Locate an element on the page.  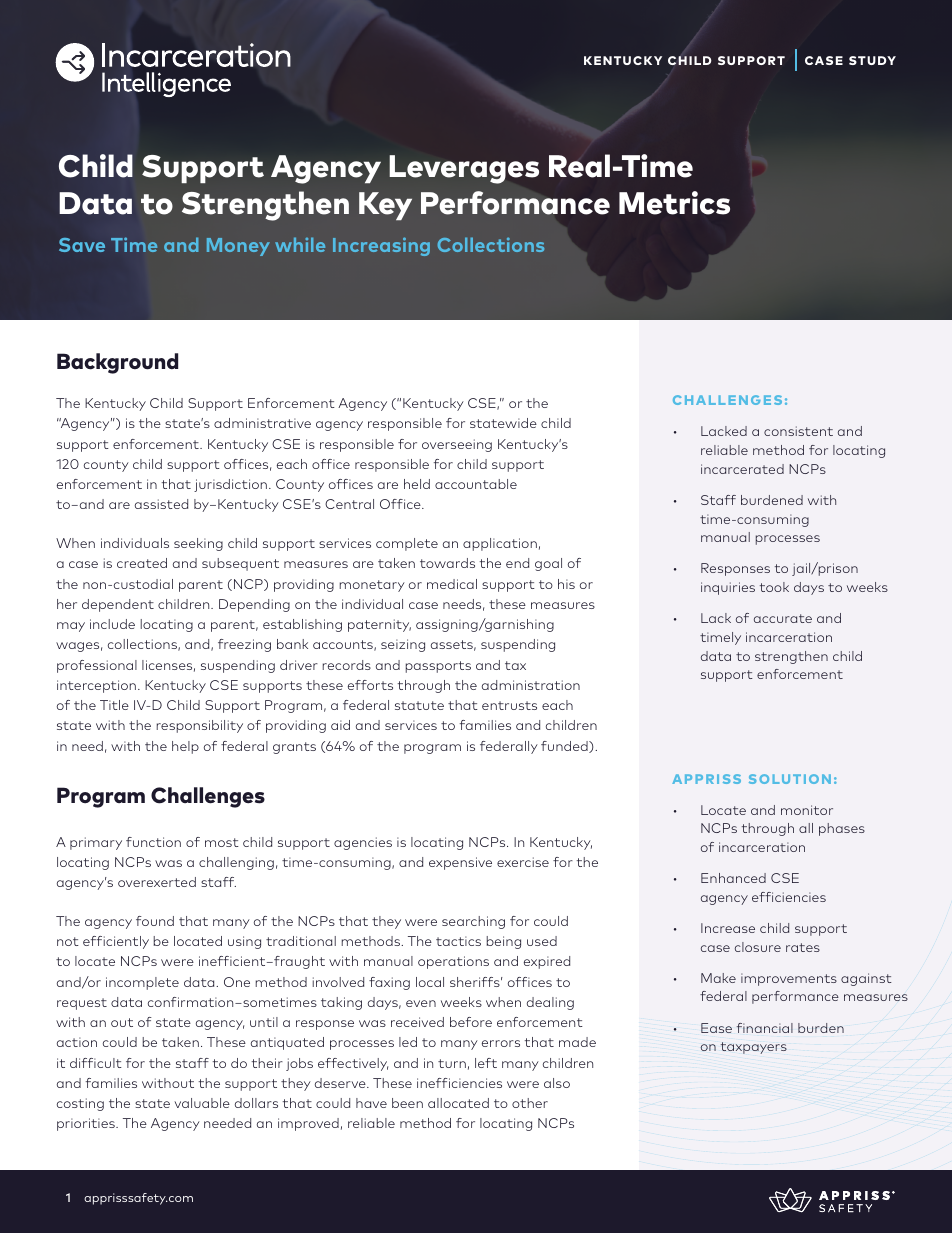
monitor is located at coordinates (807, 810).
